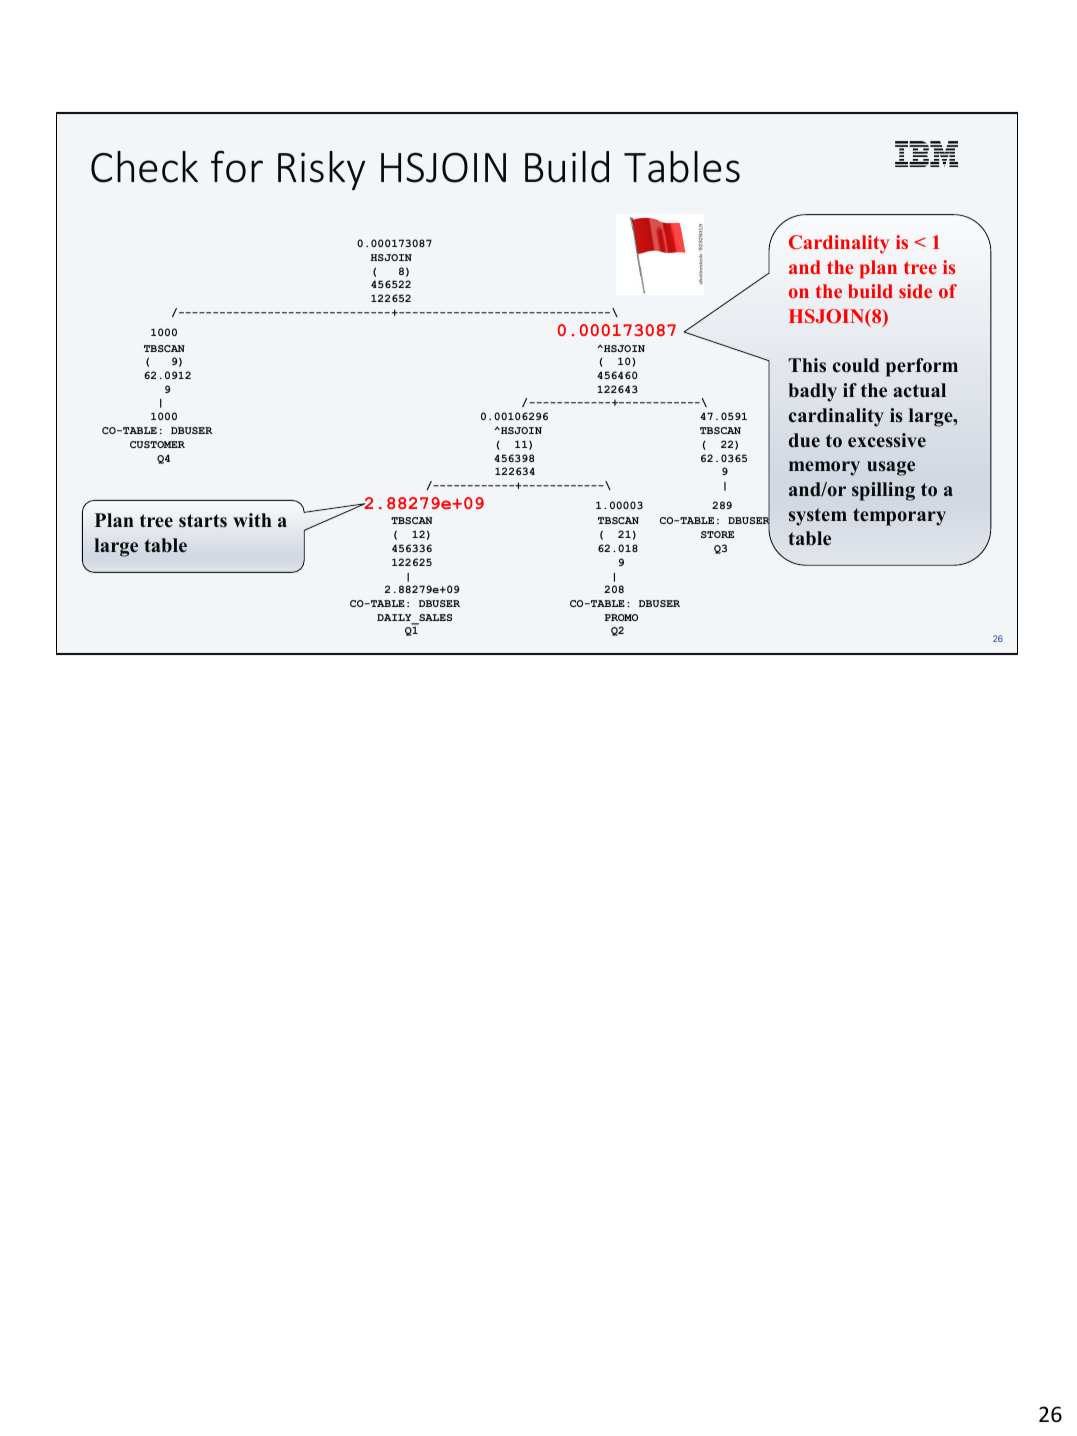 The height and width of the page is (1436, 1077). Describe the element at coordinates (144, 167) in the page. I see `Check` at that location.
